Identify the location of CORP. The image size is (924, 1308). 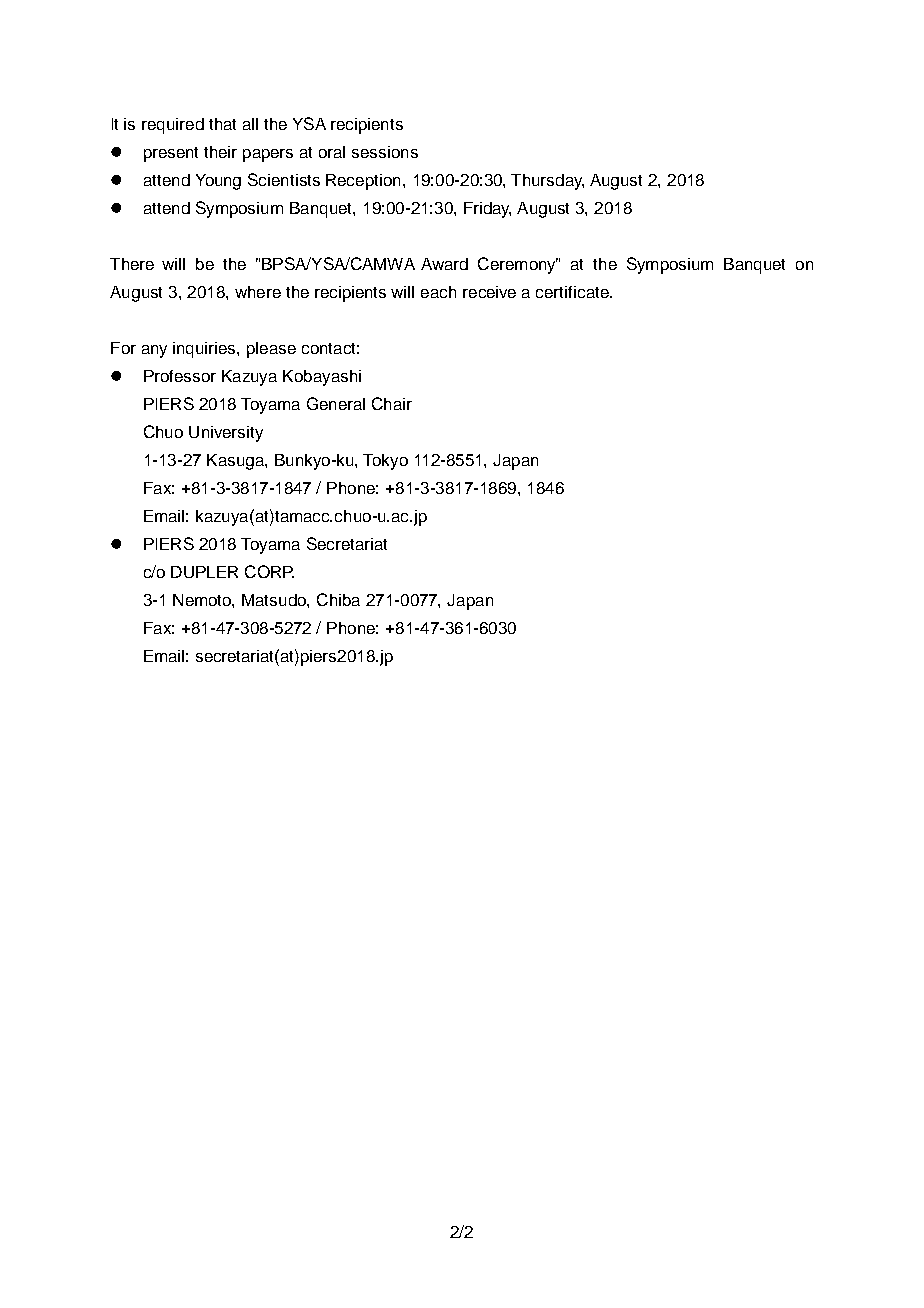
(269, 571).
